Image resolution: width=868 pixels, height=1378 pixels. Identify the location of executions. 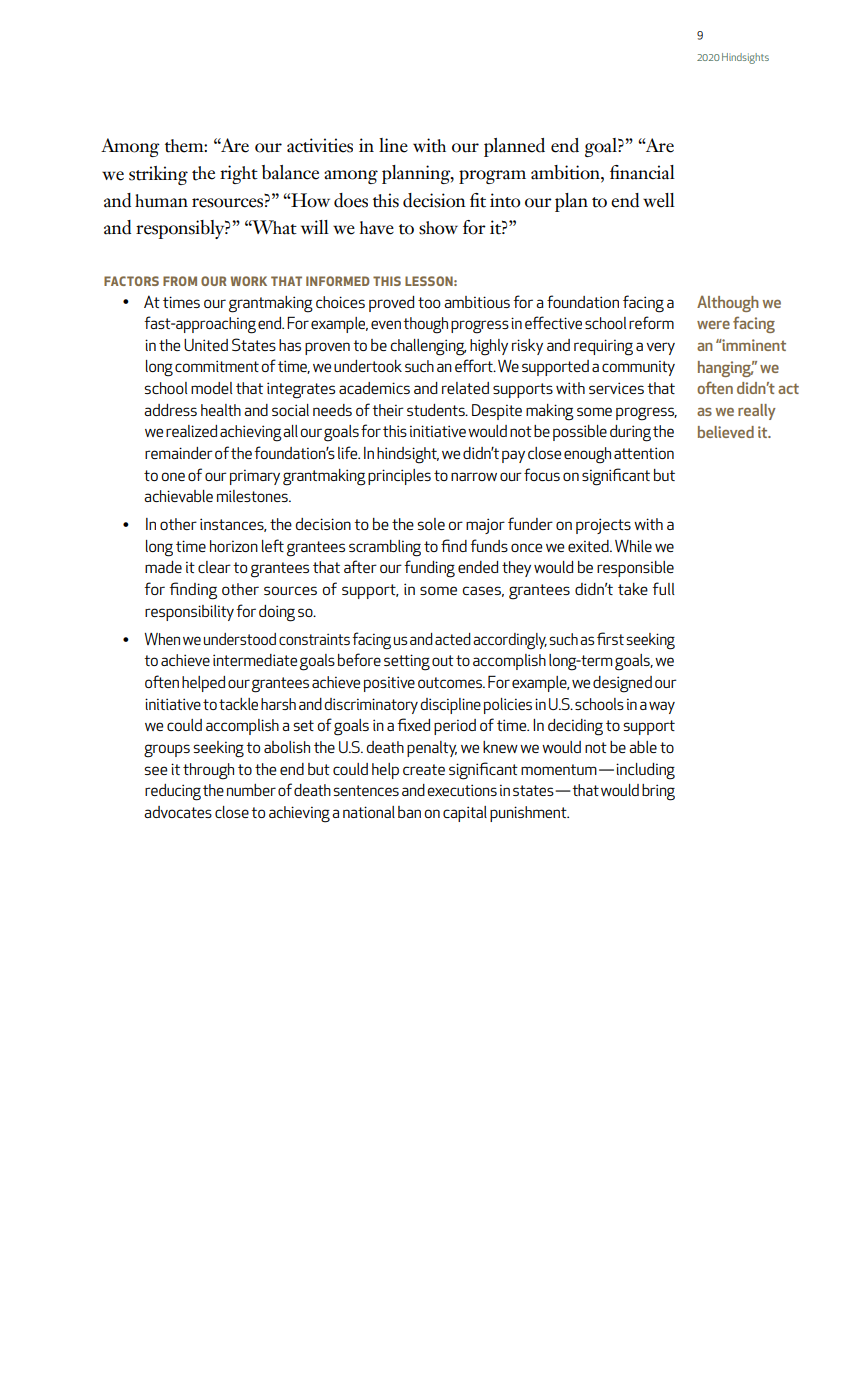
(462, 790).
